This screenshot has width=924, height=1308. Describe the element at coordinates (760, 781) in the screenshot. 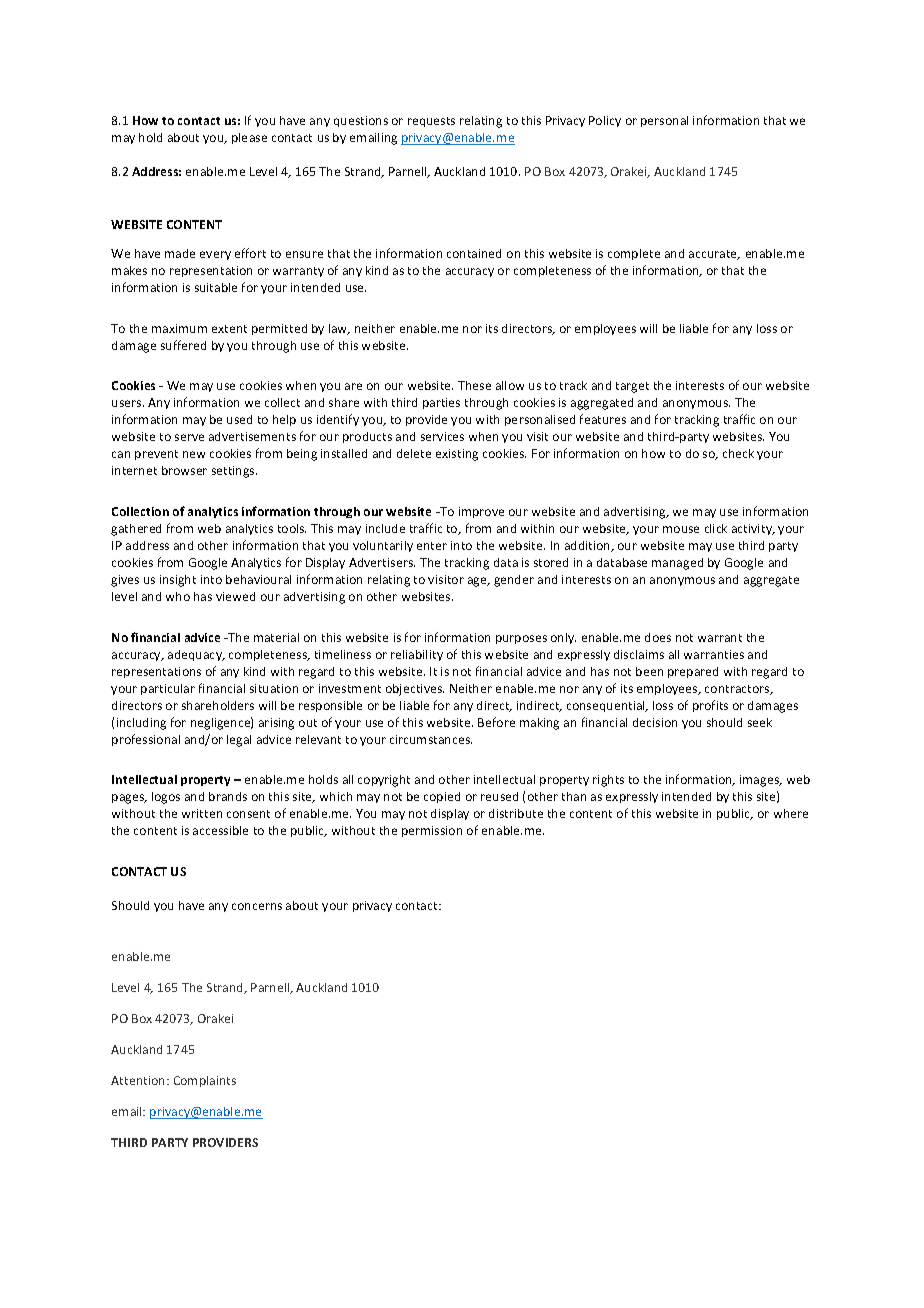

I see `images` at that location.
